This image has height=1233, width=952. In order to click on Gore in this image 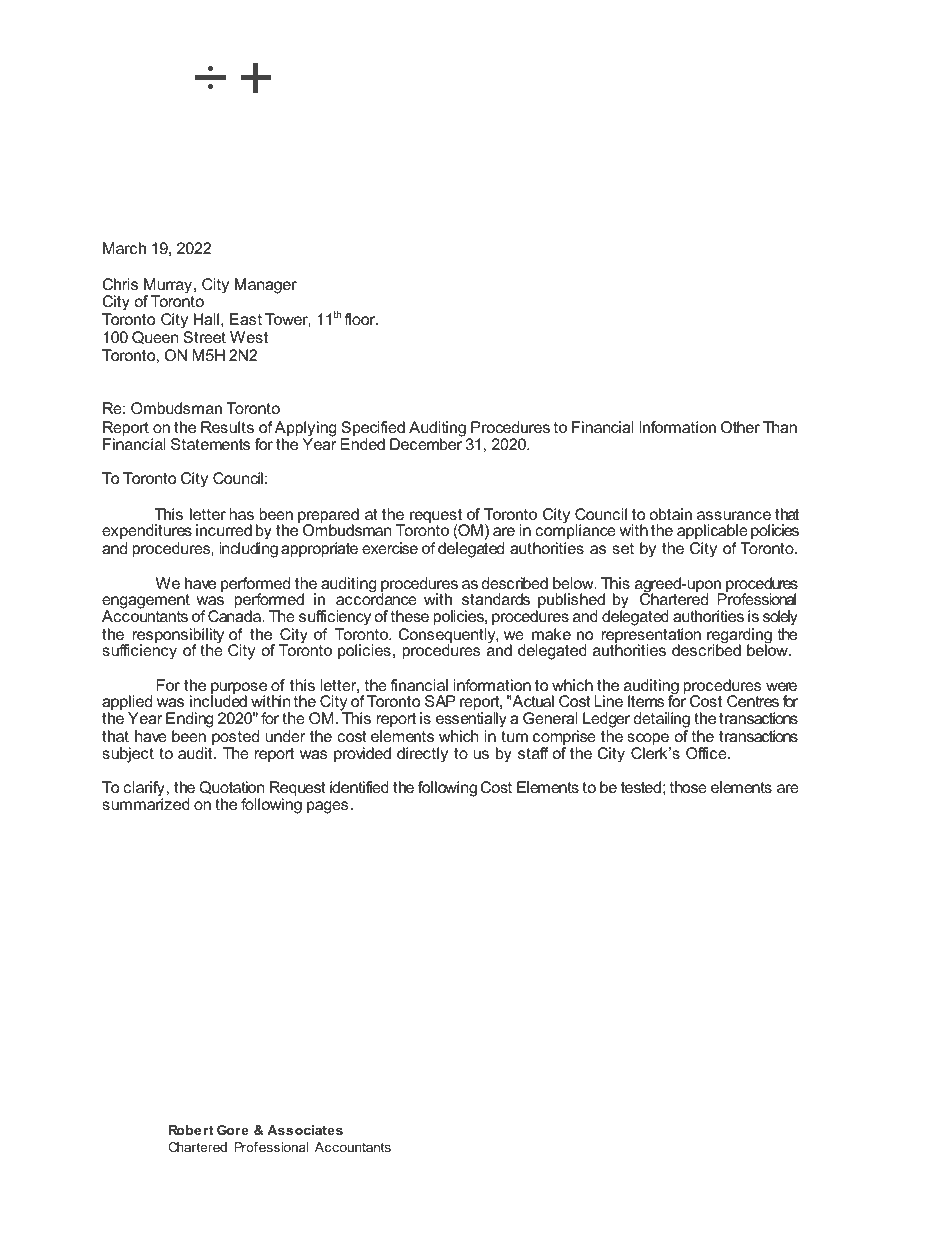, I will do `click(233, 1130)`.
